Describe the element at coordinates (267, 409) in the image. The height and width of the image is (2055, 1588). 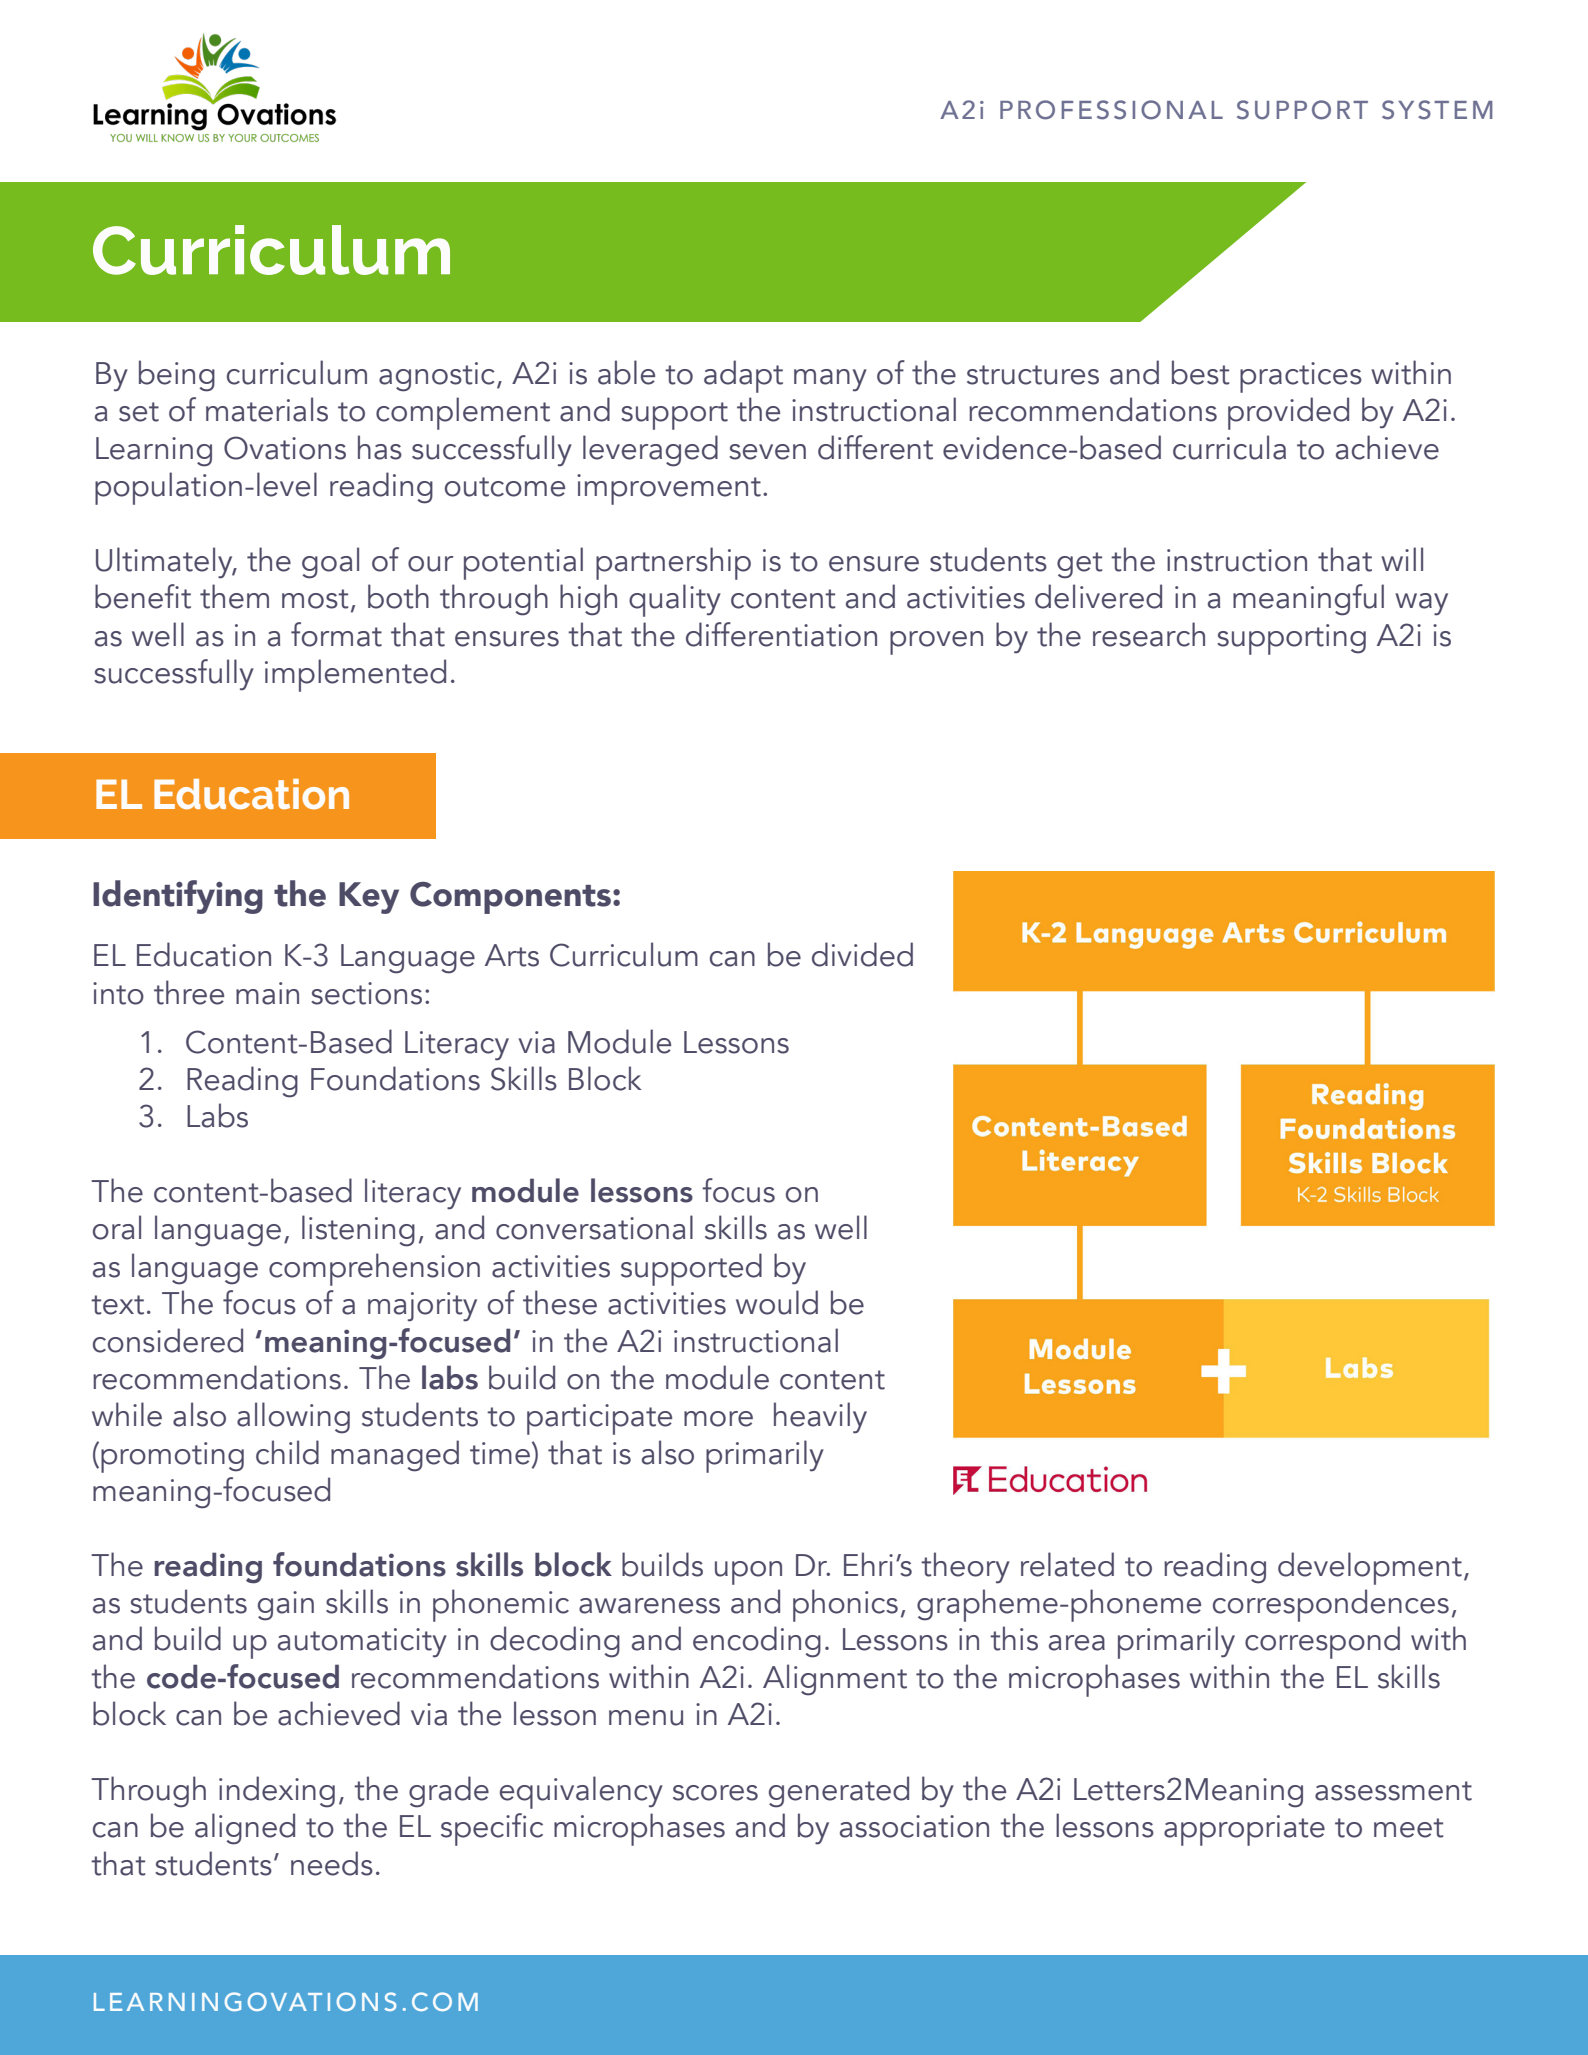
I see `materials` at that location.
